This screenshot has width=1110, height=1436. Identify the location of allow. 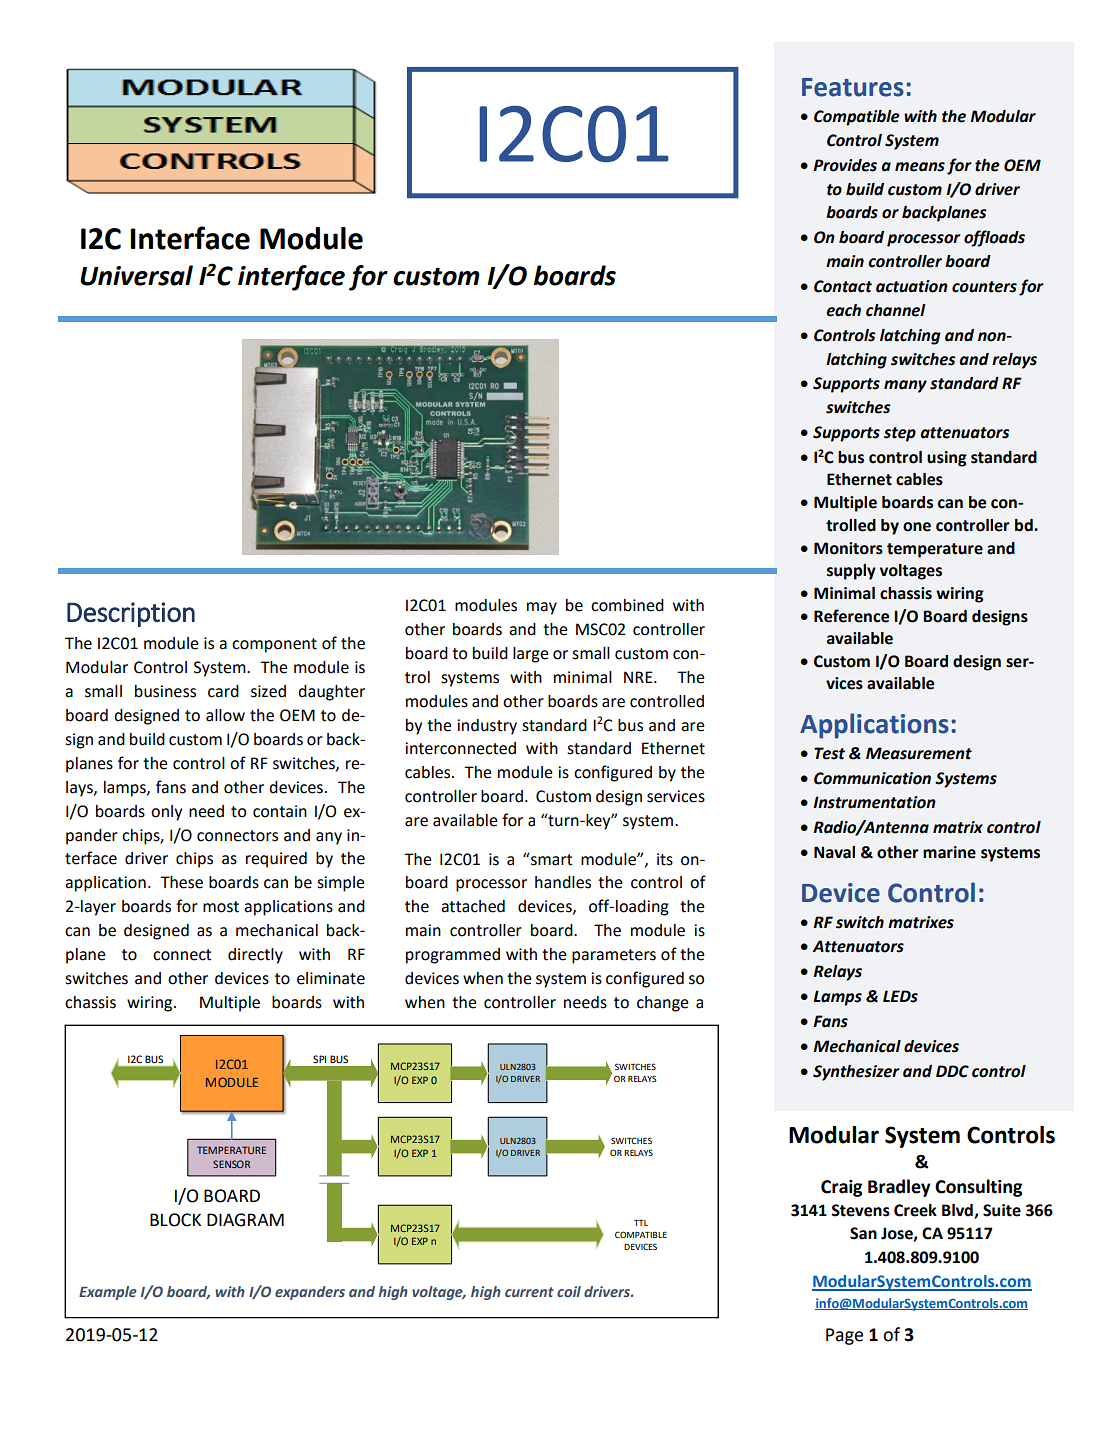
(225, 715).
